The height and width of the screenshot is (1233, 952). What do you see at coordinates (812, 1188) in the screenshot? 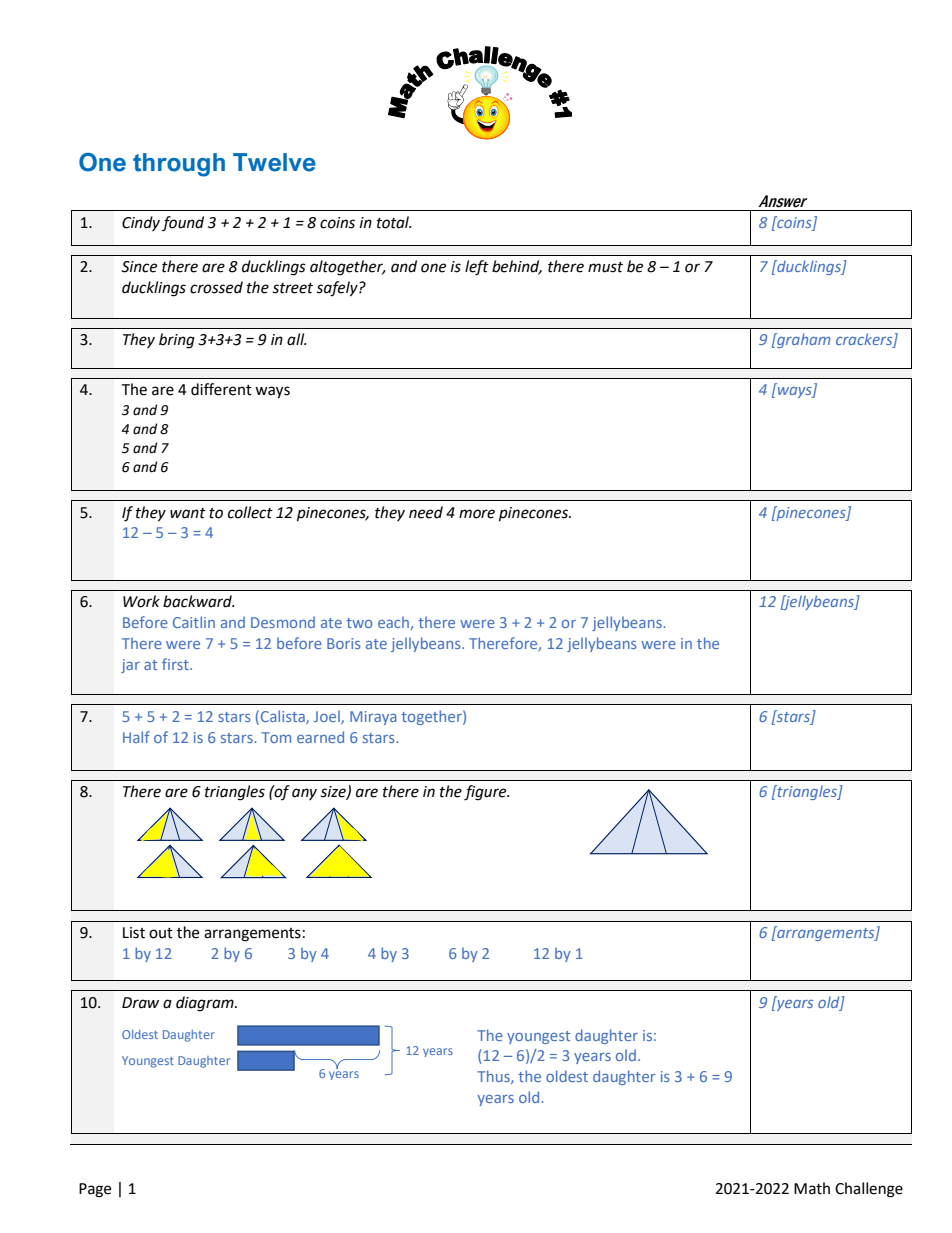
I see `Math` at bounding box center [812, 1188].
